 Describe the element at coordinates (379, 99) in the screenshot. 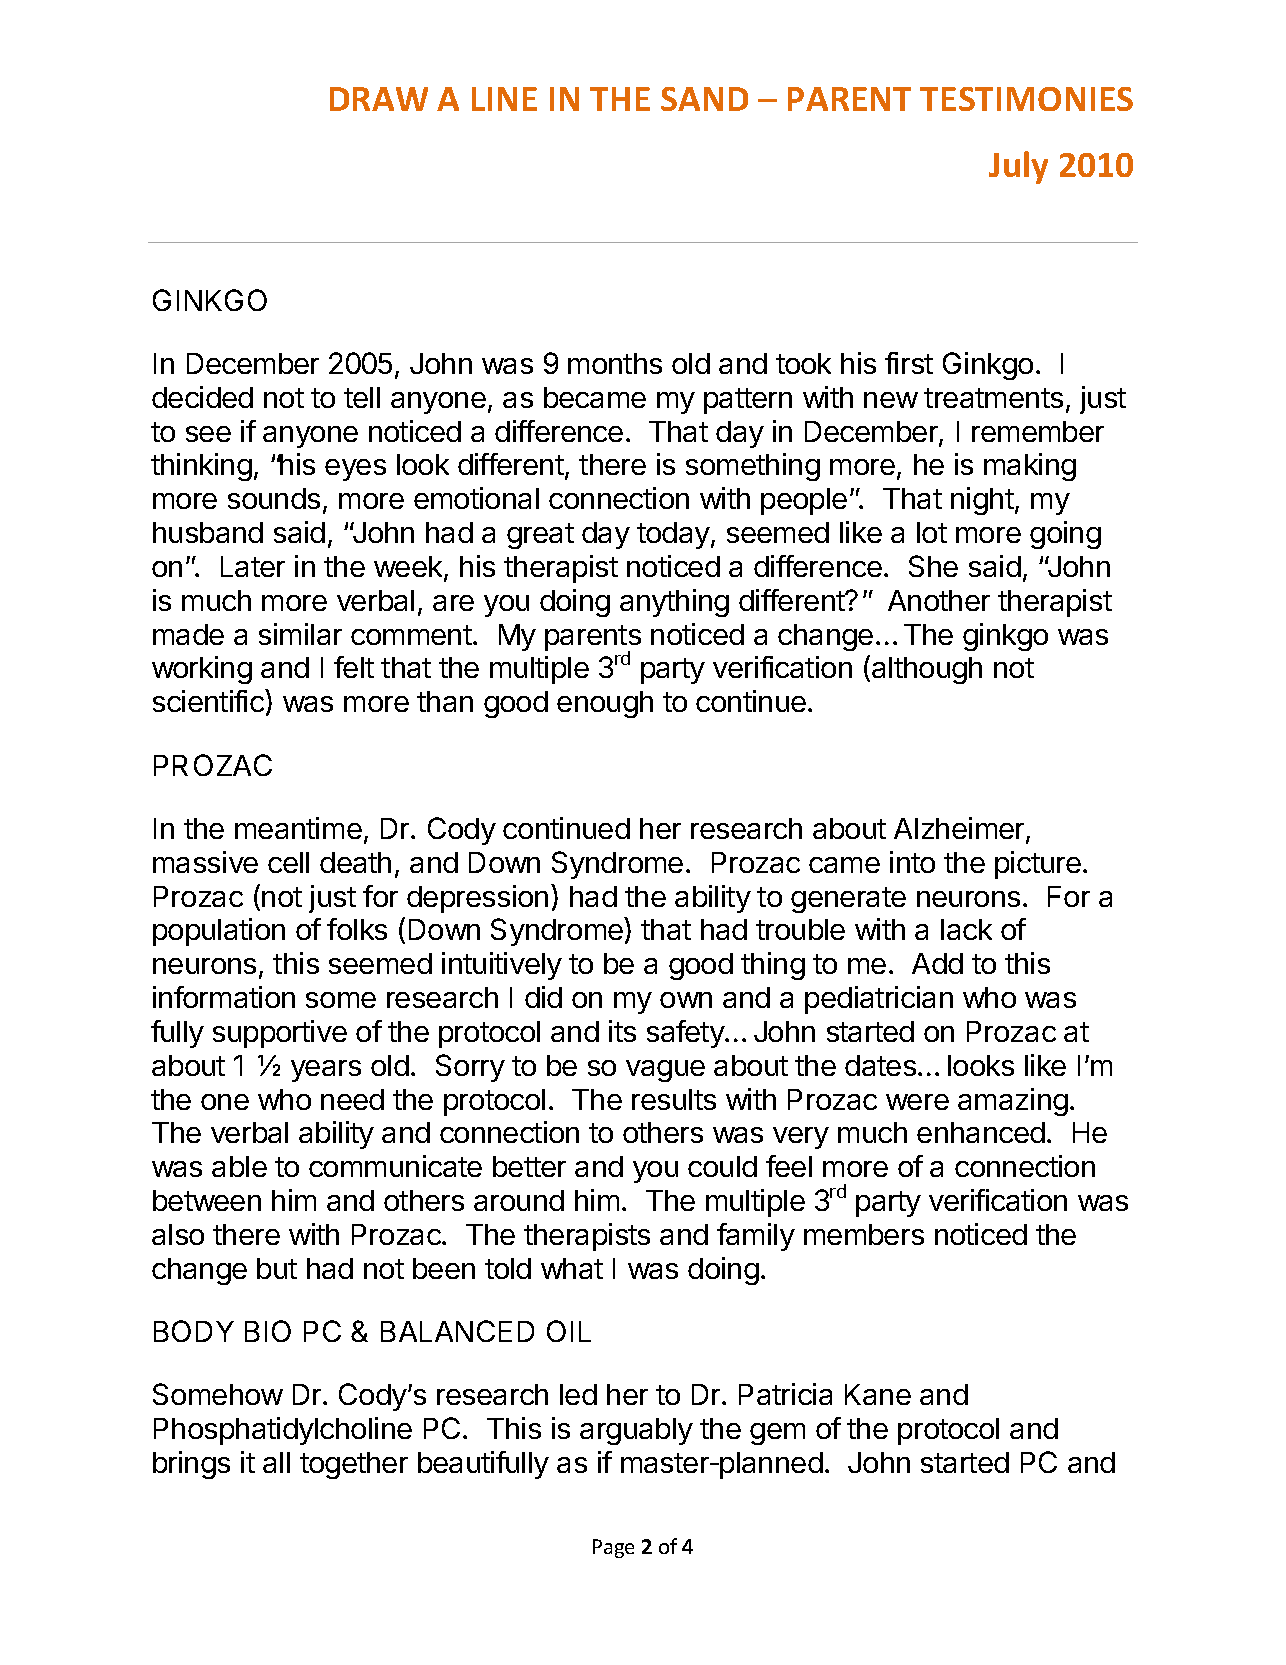

I see `DRAW` at that location.
